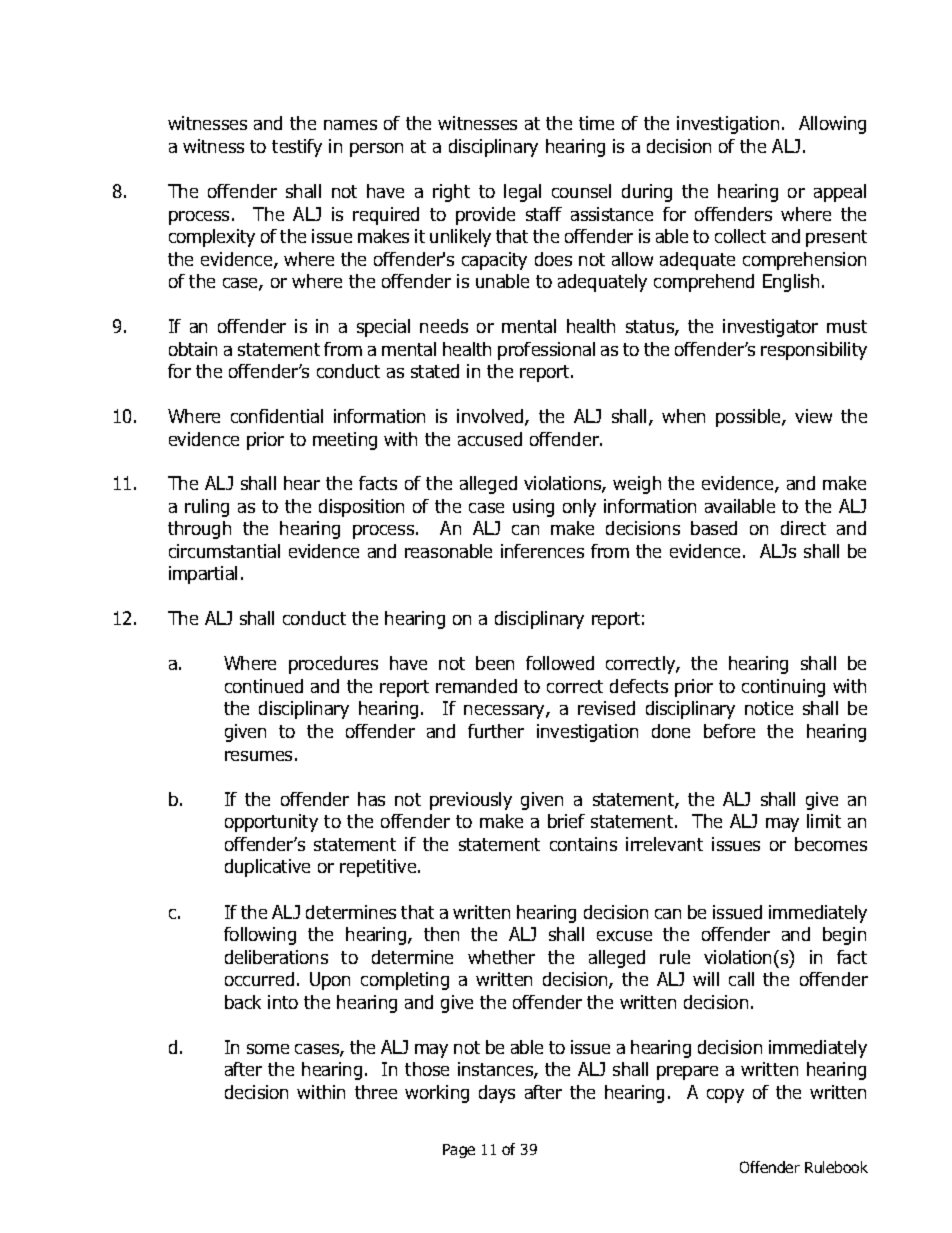 The height and width of the screenshot is (1233, 952). Describe the element at coordinates (268, 1049) in the screenshot. I see `some` at that location.
